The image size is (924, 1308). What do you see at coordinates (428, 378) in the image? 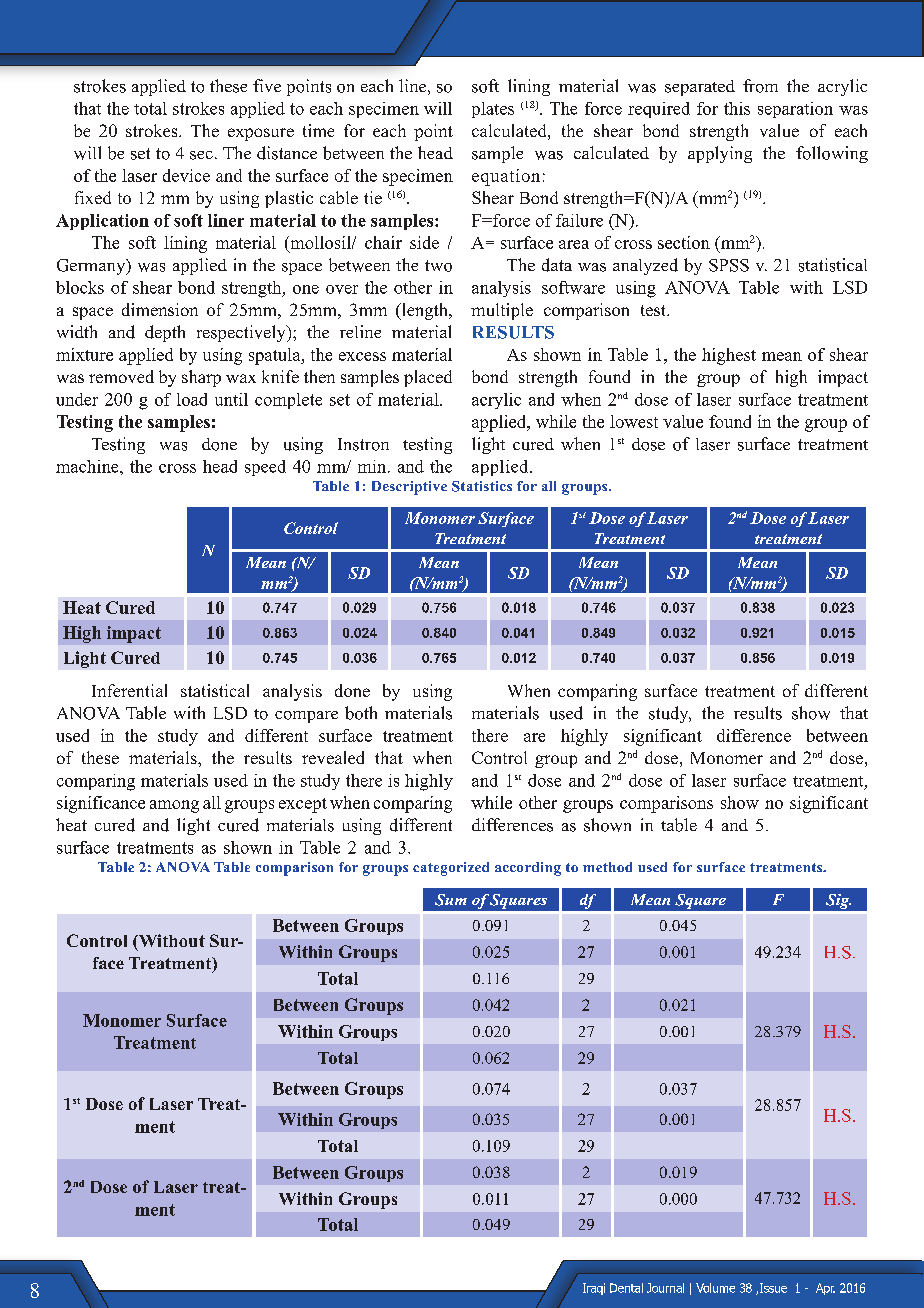
I see `placed` at bounding box center [428, 378].
